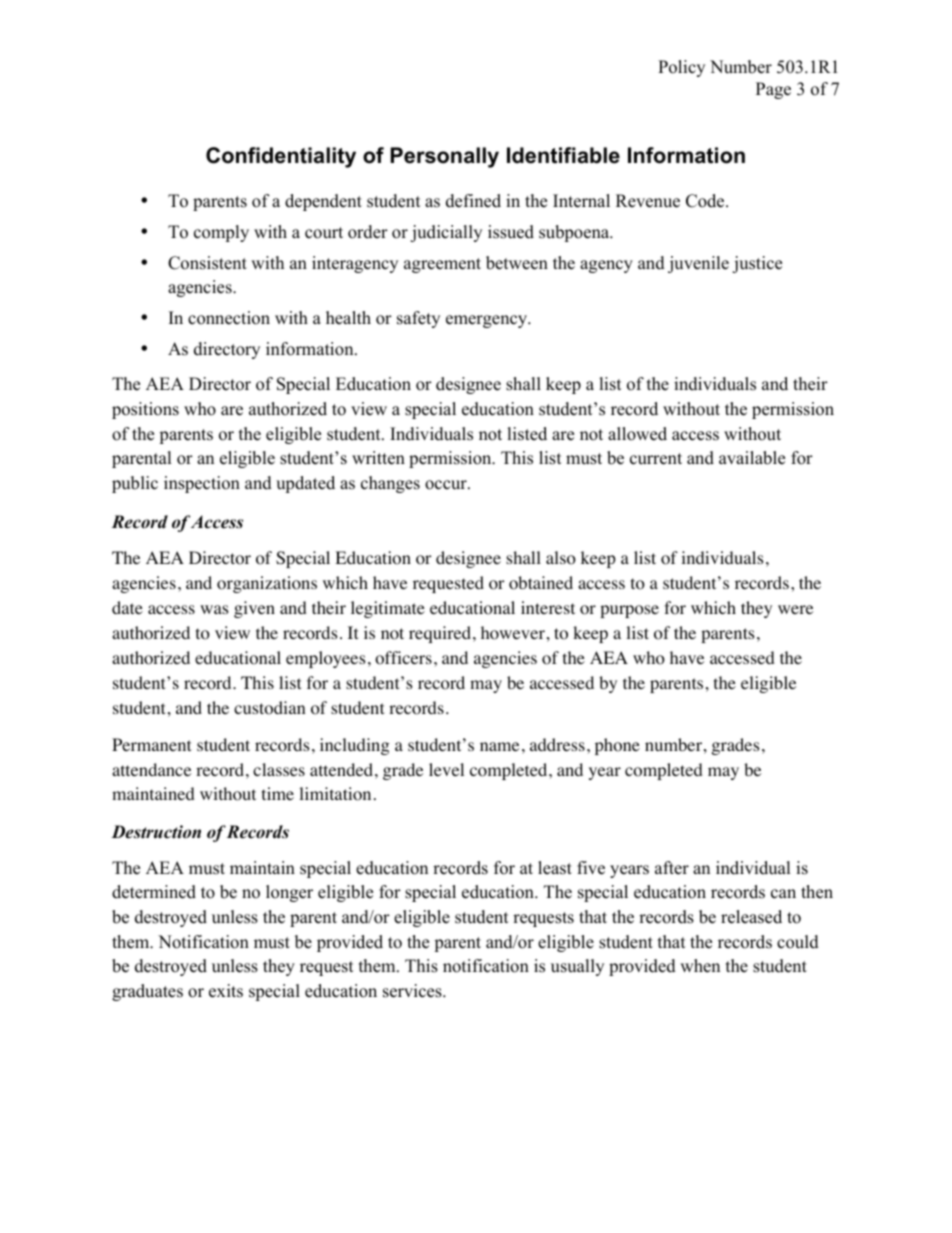 Image resolution: width=952 pixels, height=1233 pixels. Describe the element at coordinates (202, 484) in the screenshot. I see `inspection` at that location.
